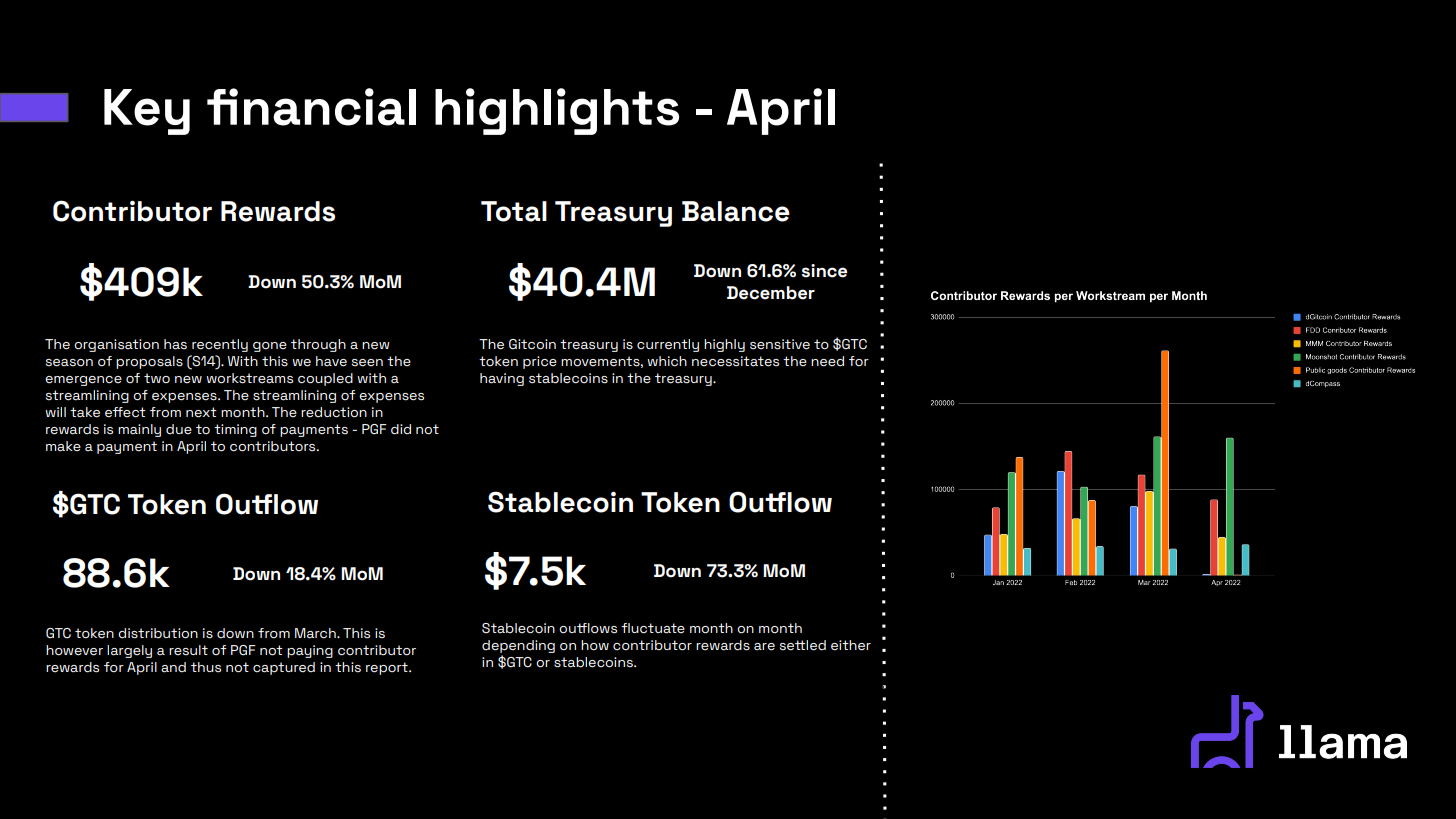 Image resolution: width=1456 pixels, height=819 pixels. What do you see at coordinates (735, 361) in the page?
I see `necessitates` at bounding box center [735, 361].
